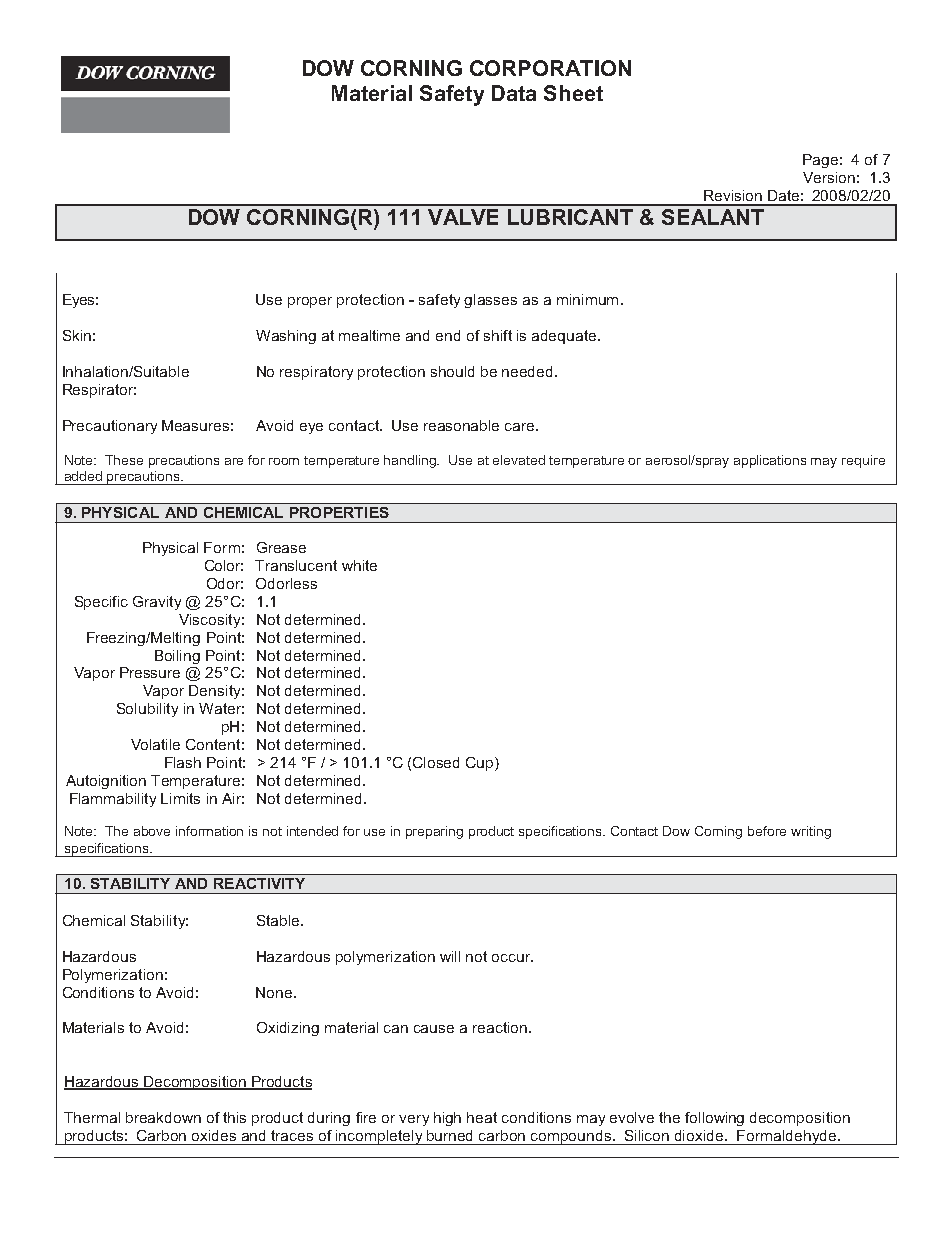  What do you see at coordinates (514, 93) in the screenshot?
I see `Data` at bounding box center [514, 93].
